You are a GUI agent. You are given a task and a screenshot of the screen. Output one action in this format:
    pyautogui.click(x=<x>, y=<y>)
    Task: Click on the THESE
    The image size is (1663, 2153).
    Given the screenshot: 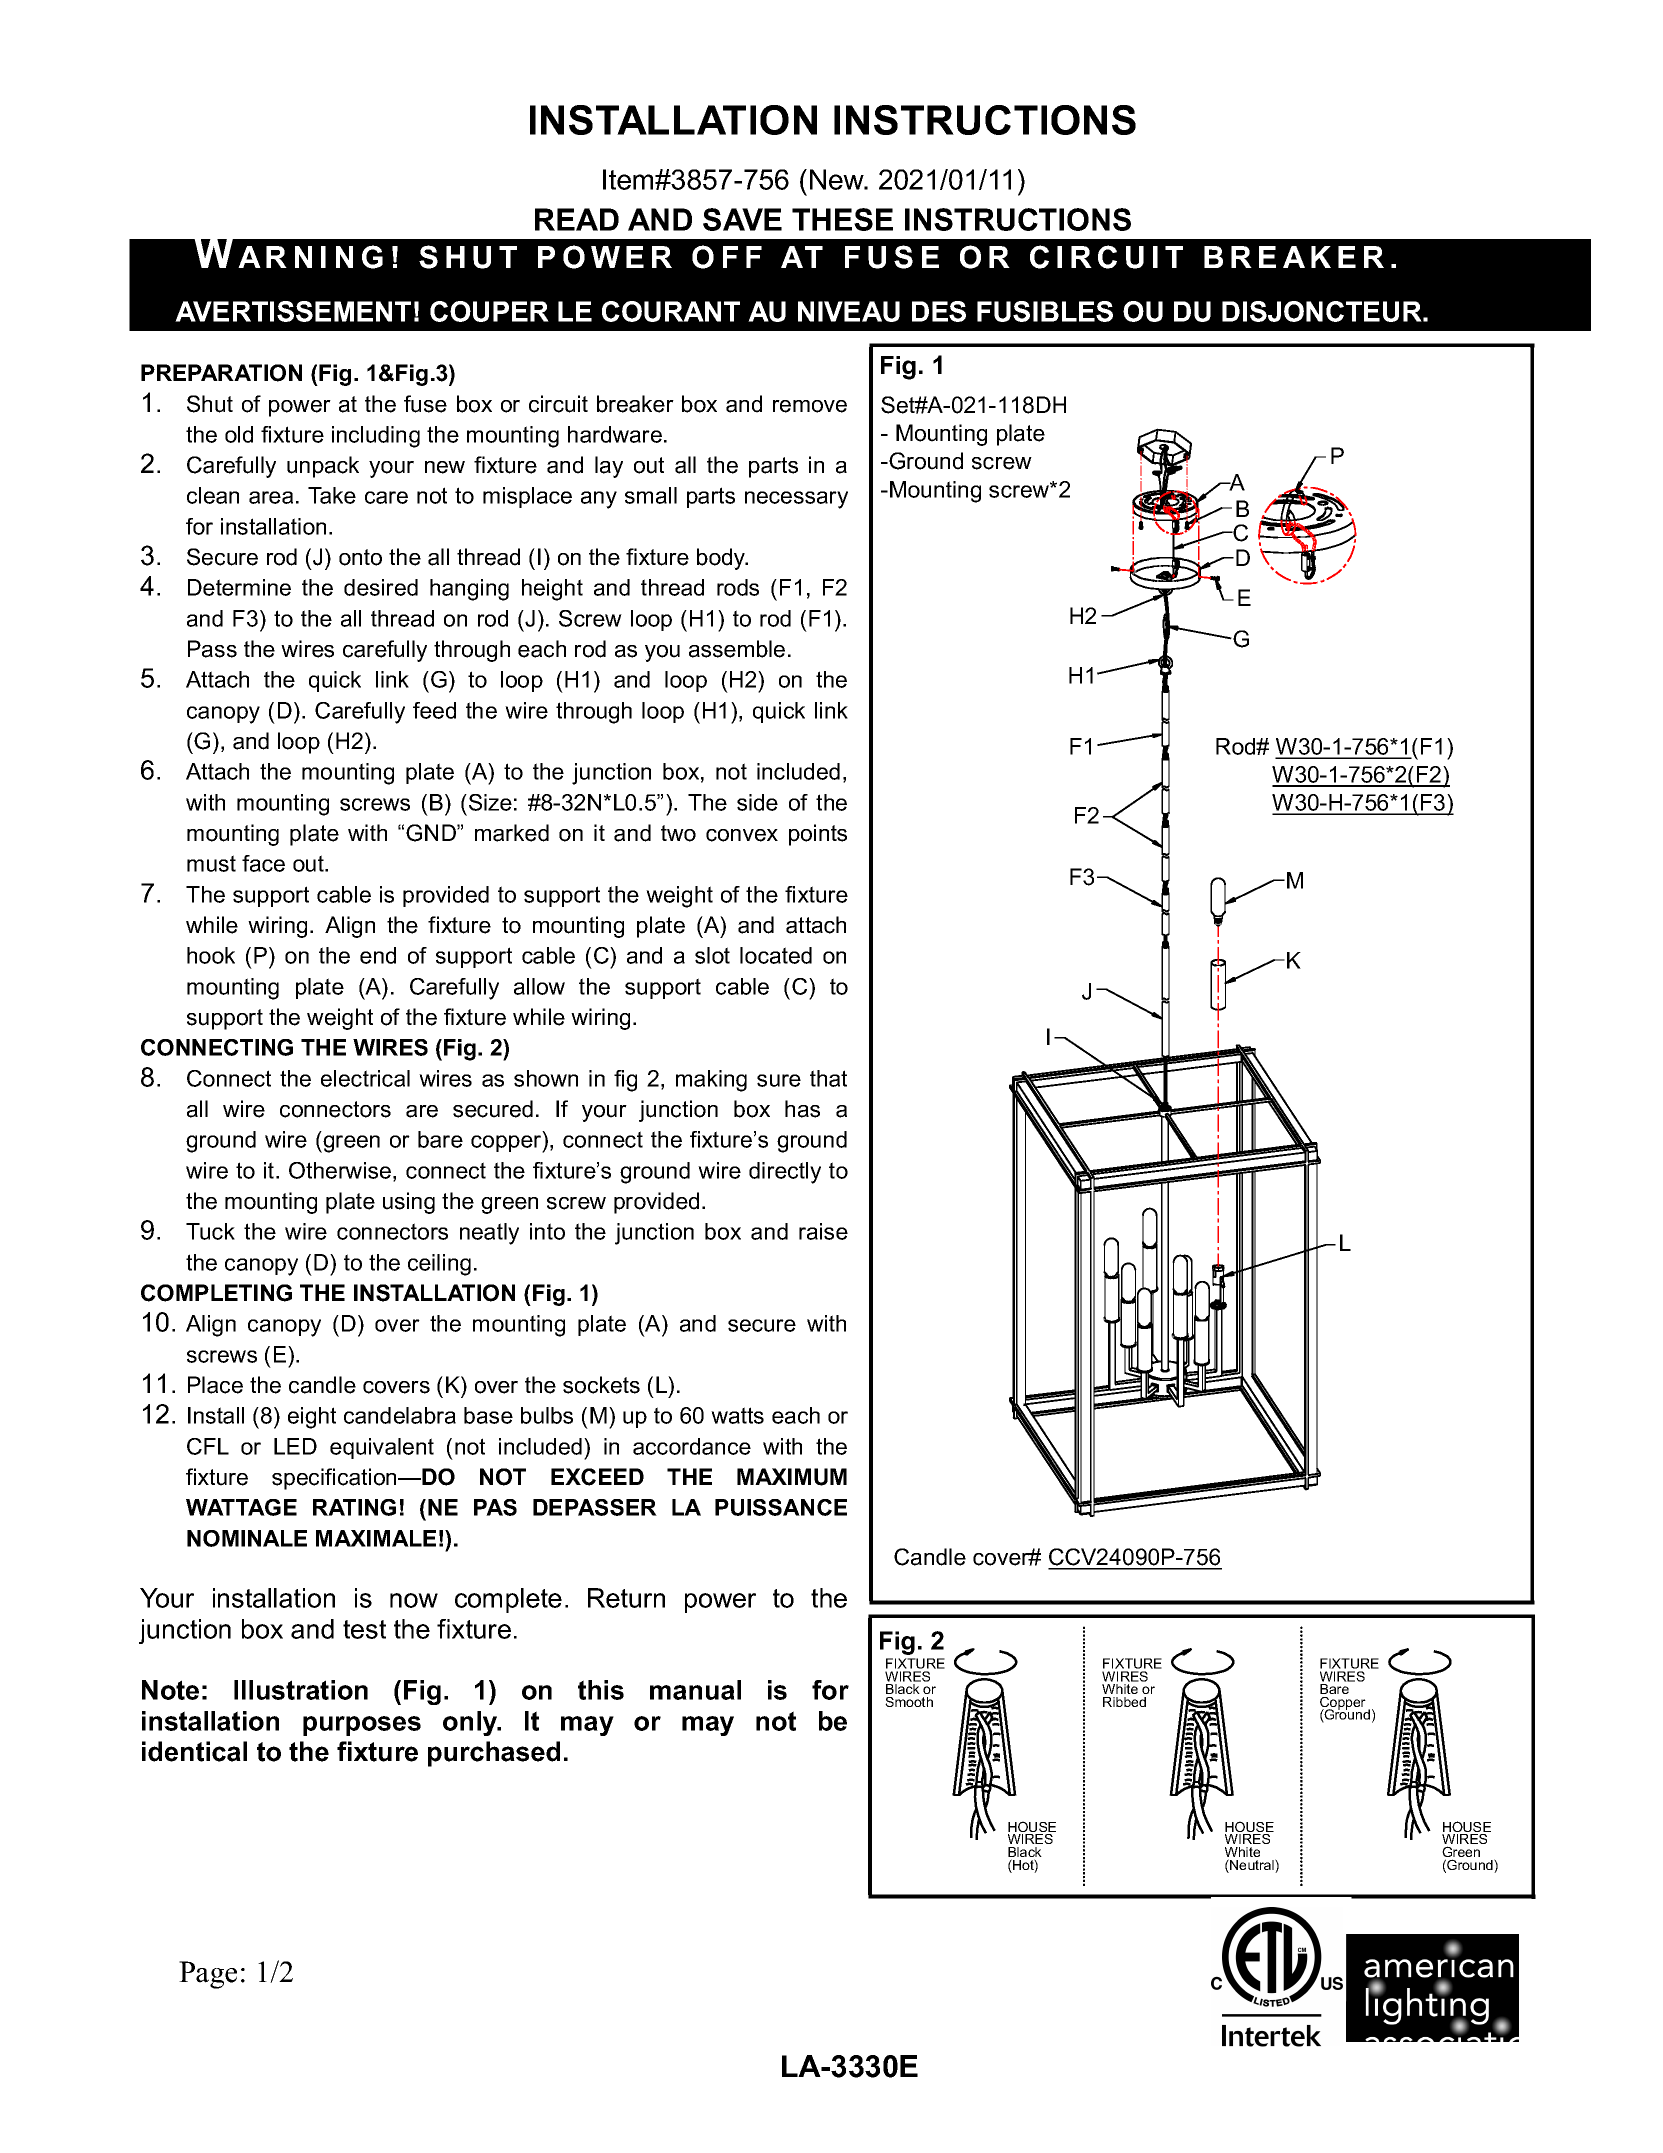 What is the action you would take?
    pyautogui.click(x=842, y=219)
